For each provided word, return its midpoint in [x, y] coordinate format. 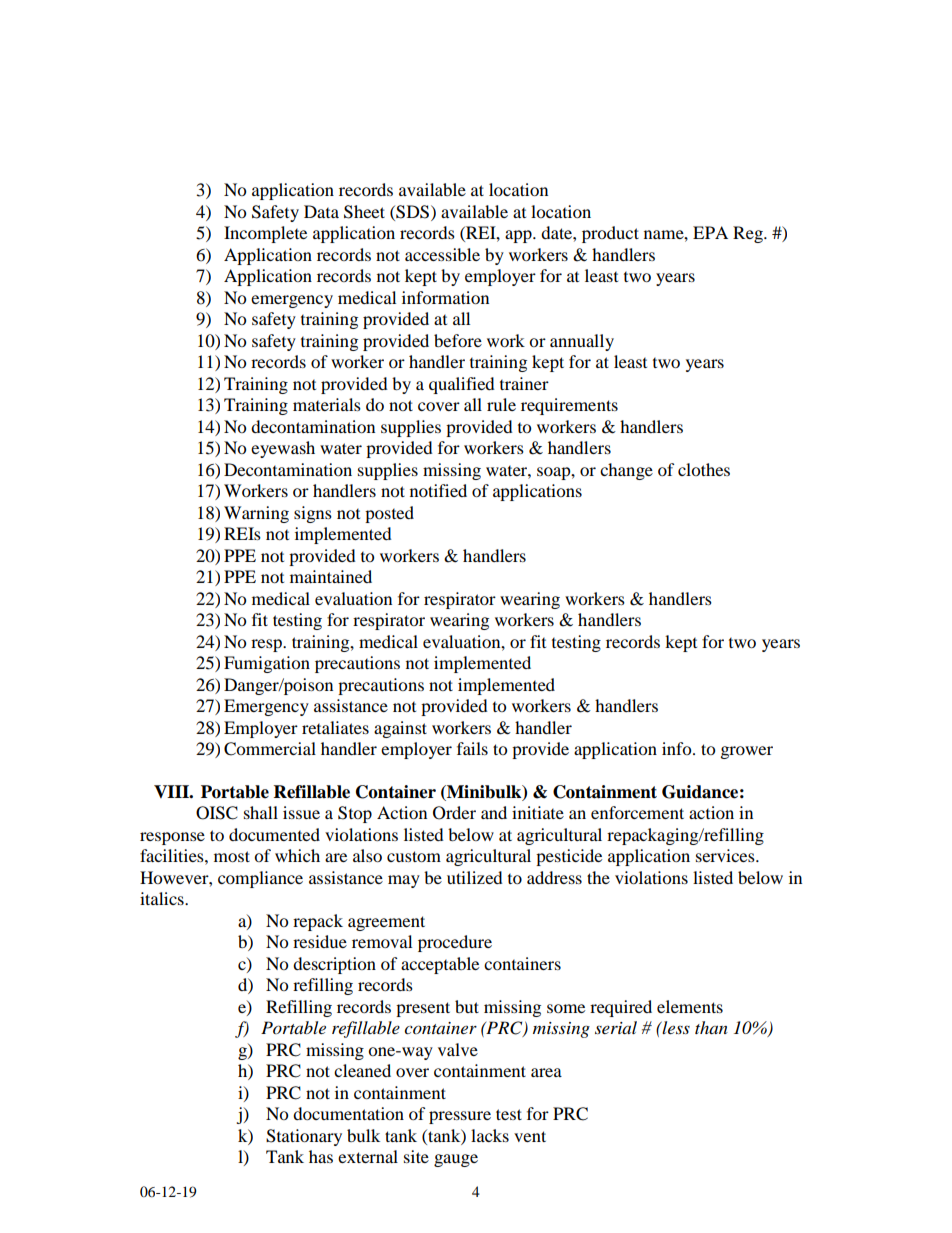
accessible [442, 254]
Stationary [304, 1137]
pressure [460, 1117]
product [610, 234]
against [400, 729]
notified [438, 490]
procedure [455, 943]
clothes [704, 469]
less [675, 1027]
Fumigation [267, 664]
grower [747, 752]
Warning [256, 514]
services [726, 855]
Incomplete [265, 234]
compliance [260, 879]
